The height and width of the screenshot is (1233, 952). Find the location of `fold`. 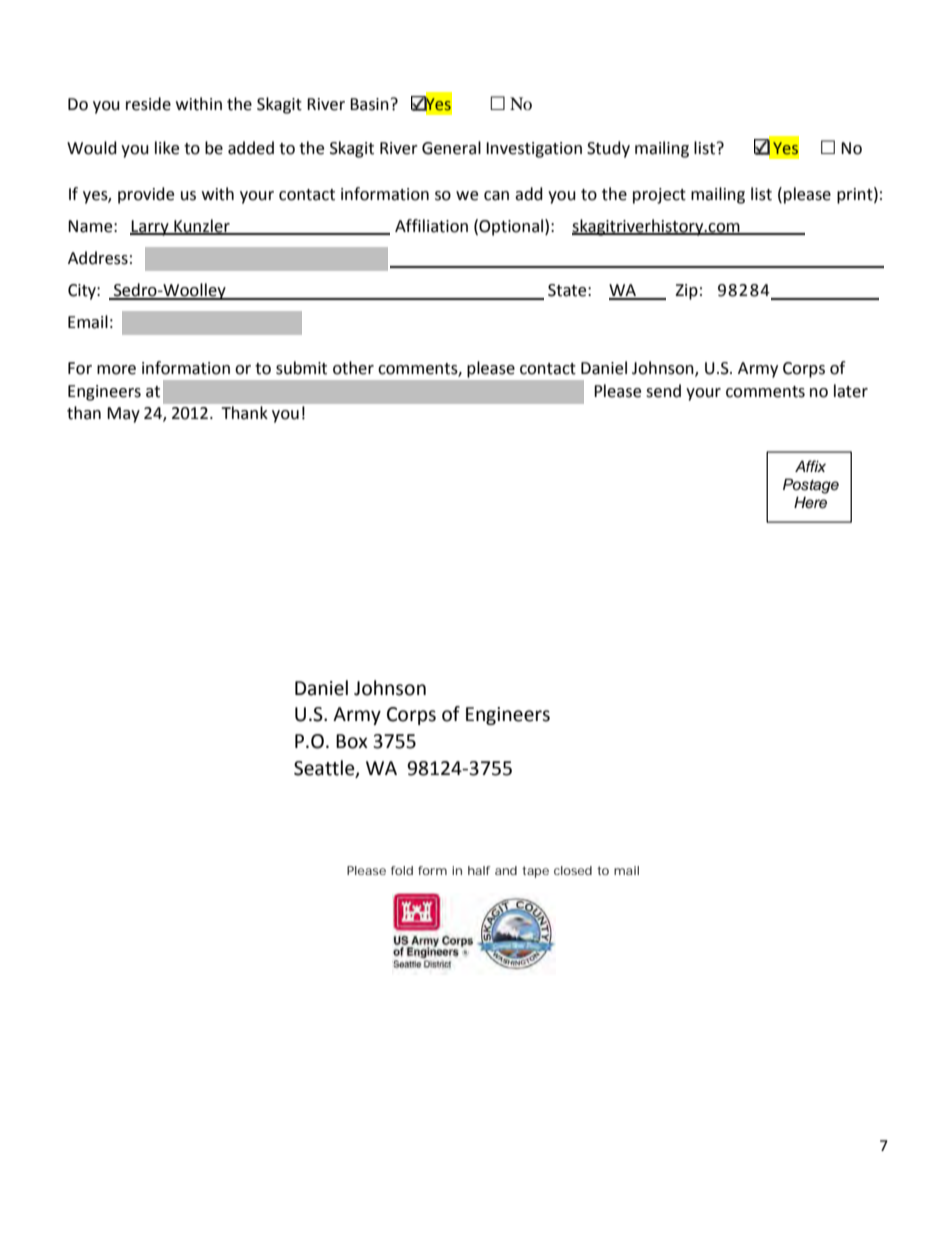

fold is located at coordinates (402, 870).
